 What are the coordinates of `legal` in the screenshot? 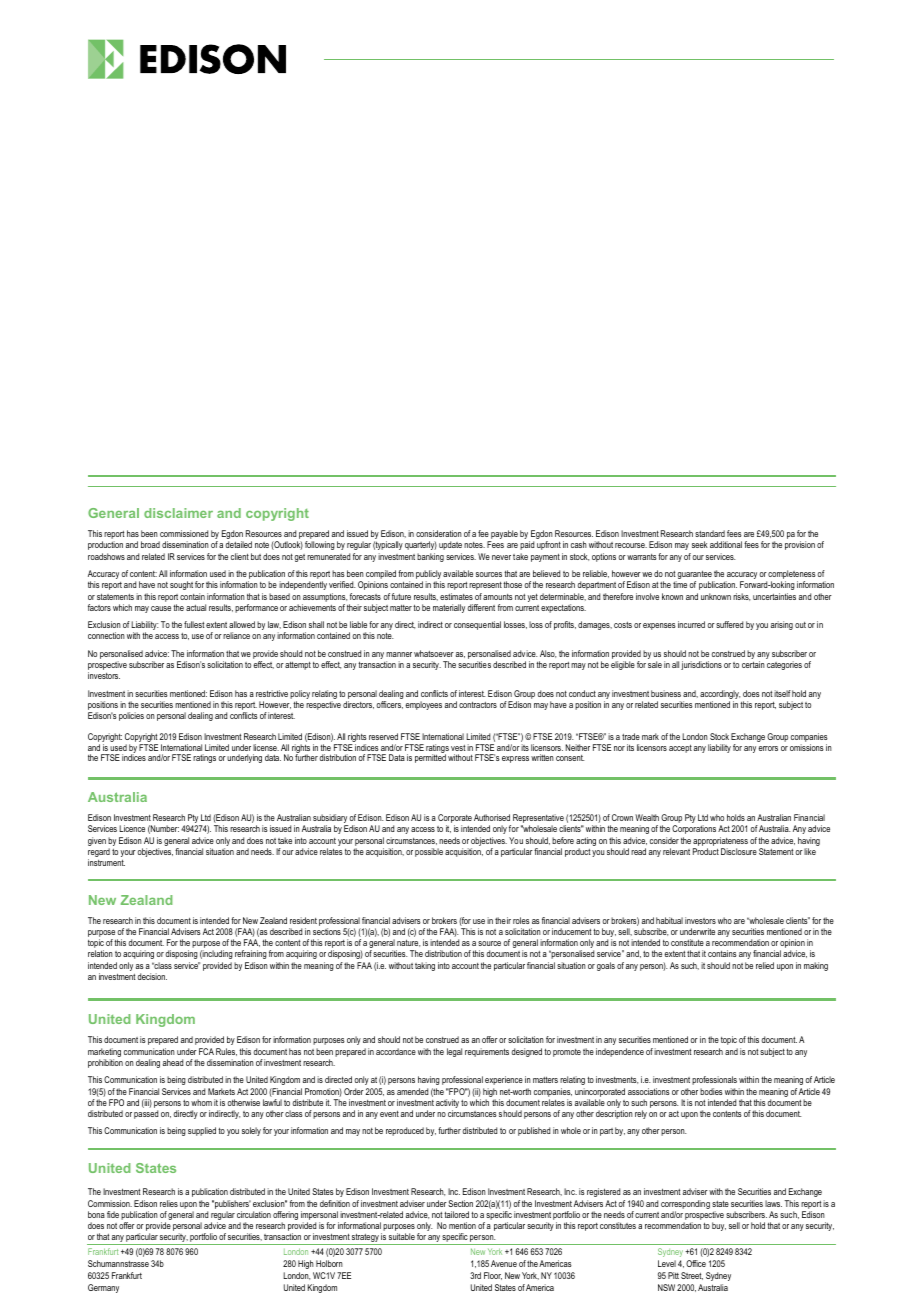 It's located at (454, 1052).
